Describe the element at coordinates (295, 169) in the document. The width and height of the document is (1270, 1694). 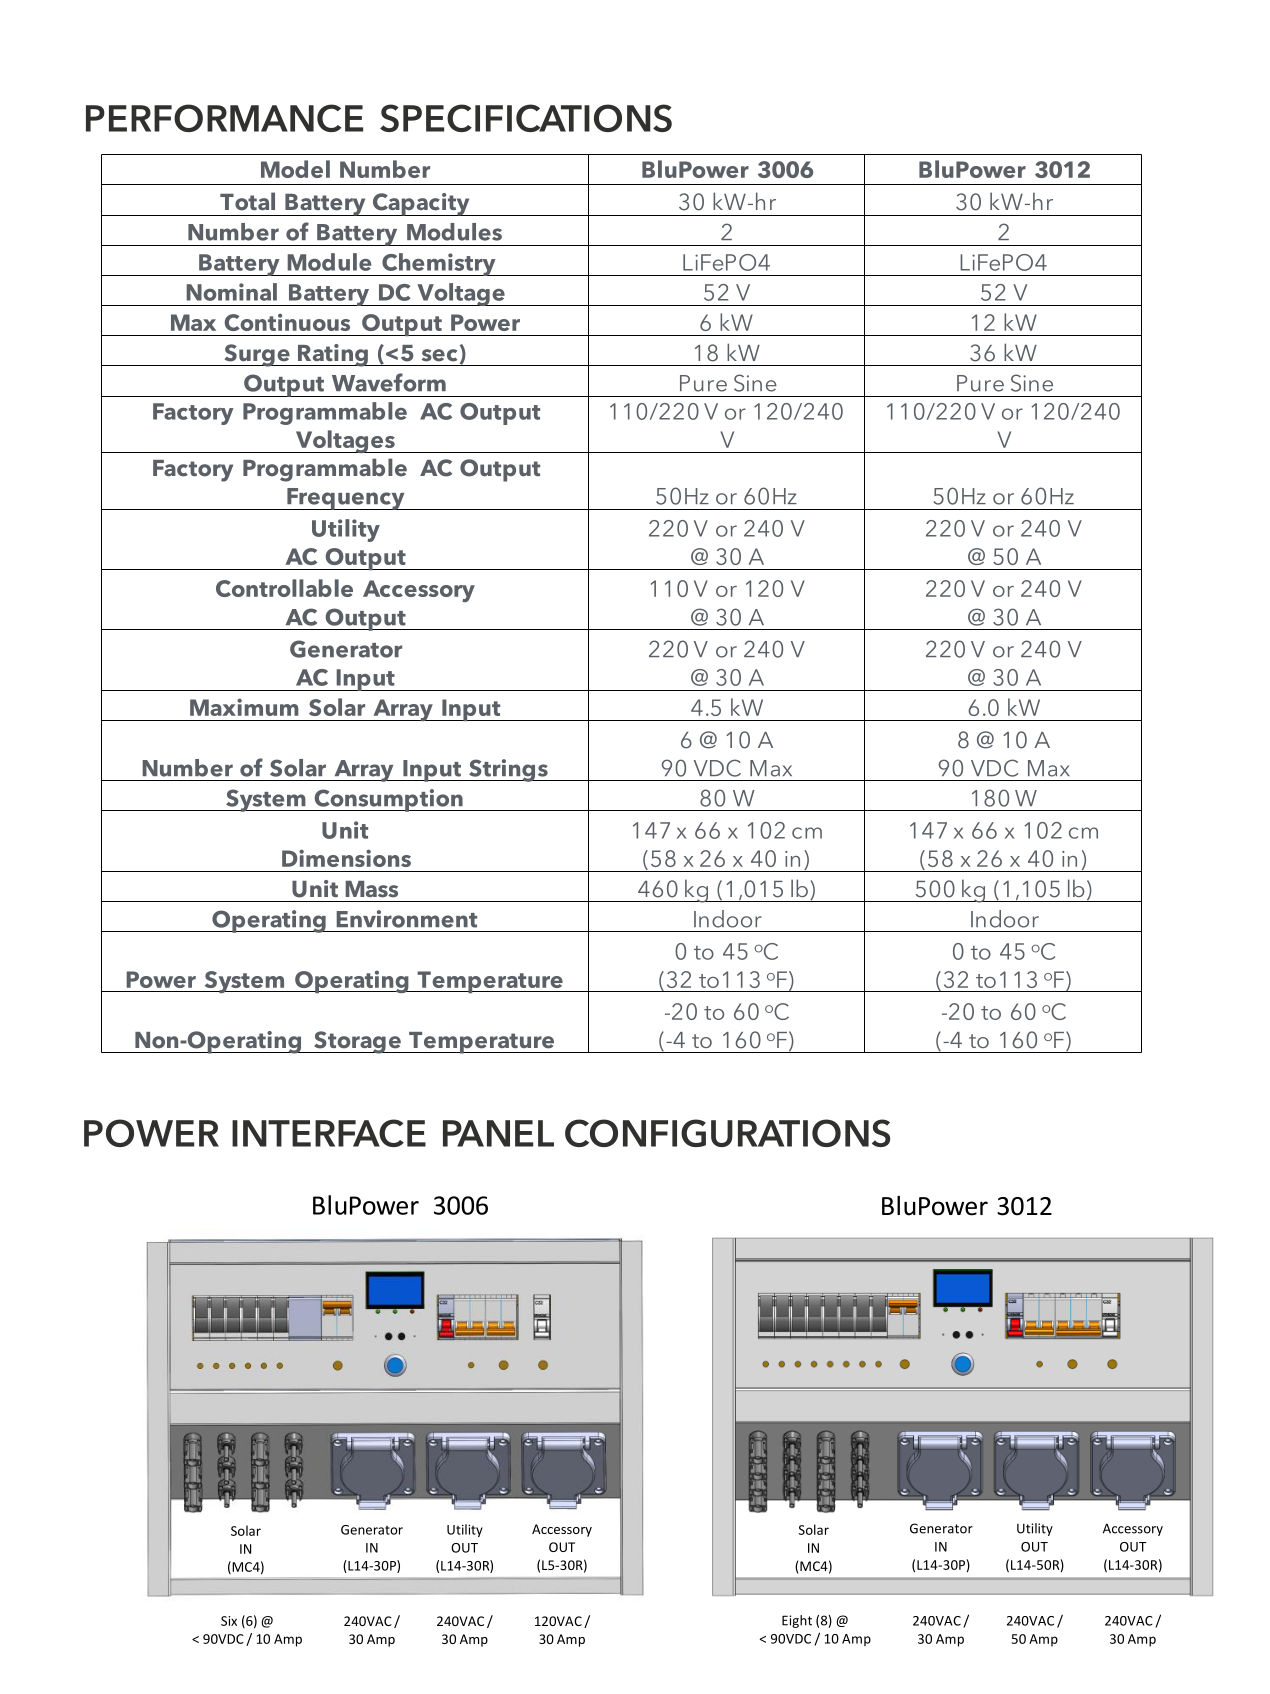
I see `Model` at that location.
